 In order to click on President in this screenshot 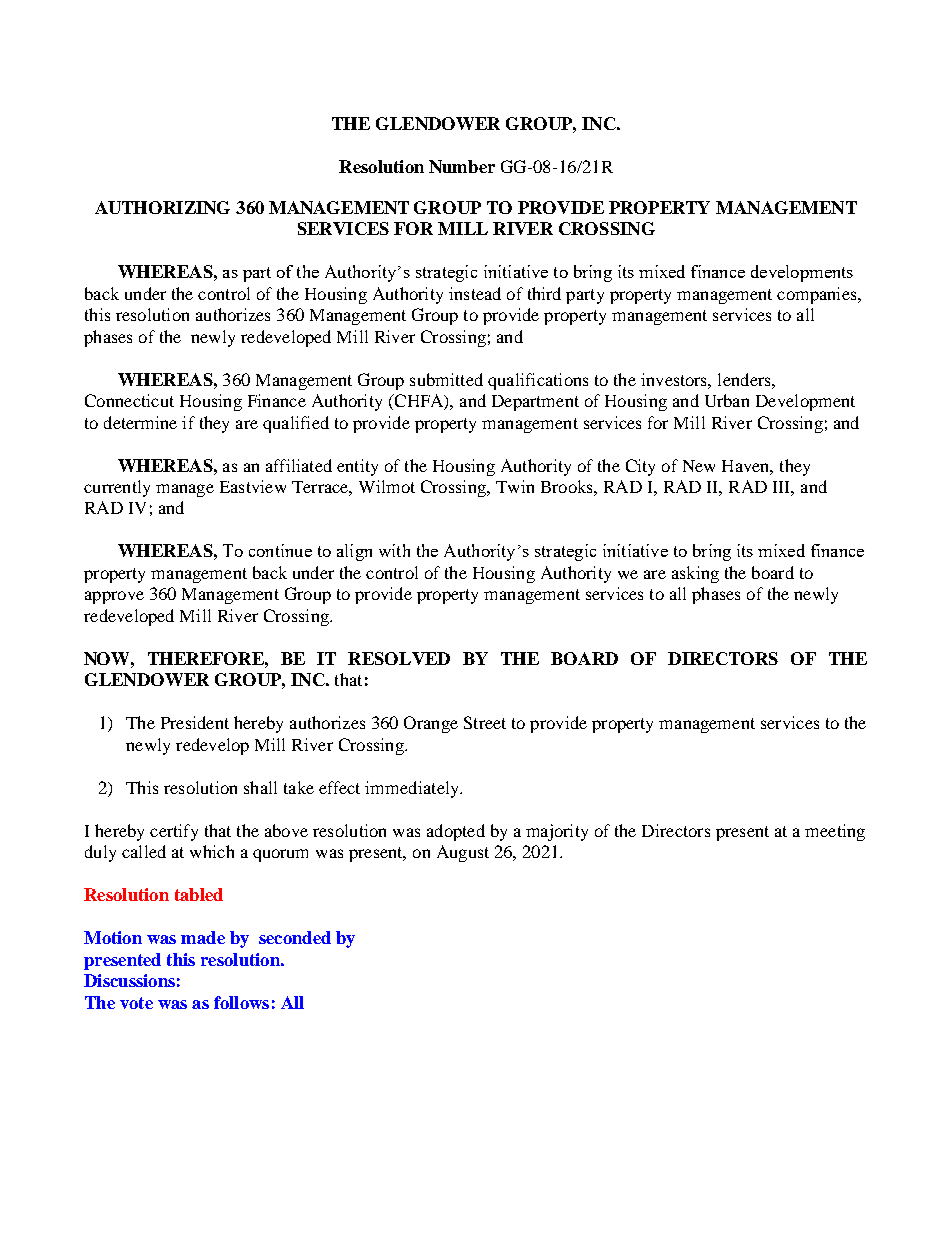, I will do `click(195, 722)`.
